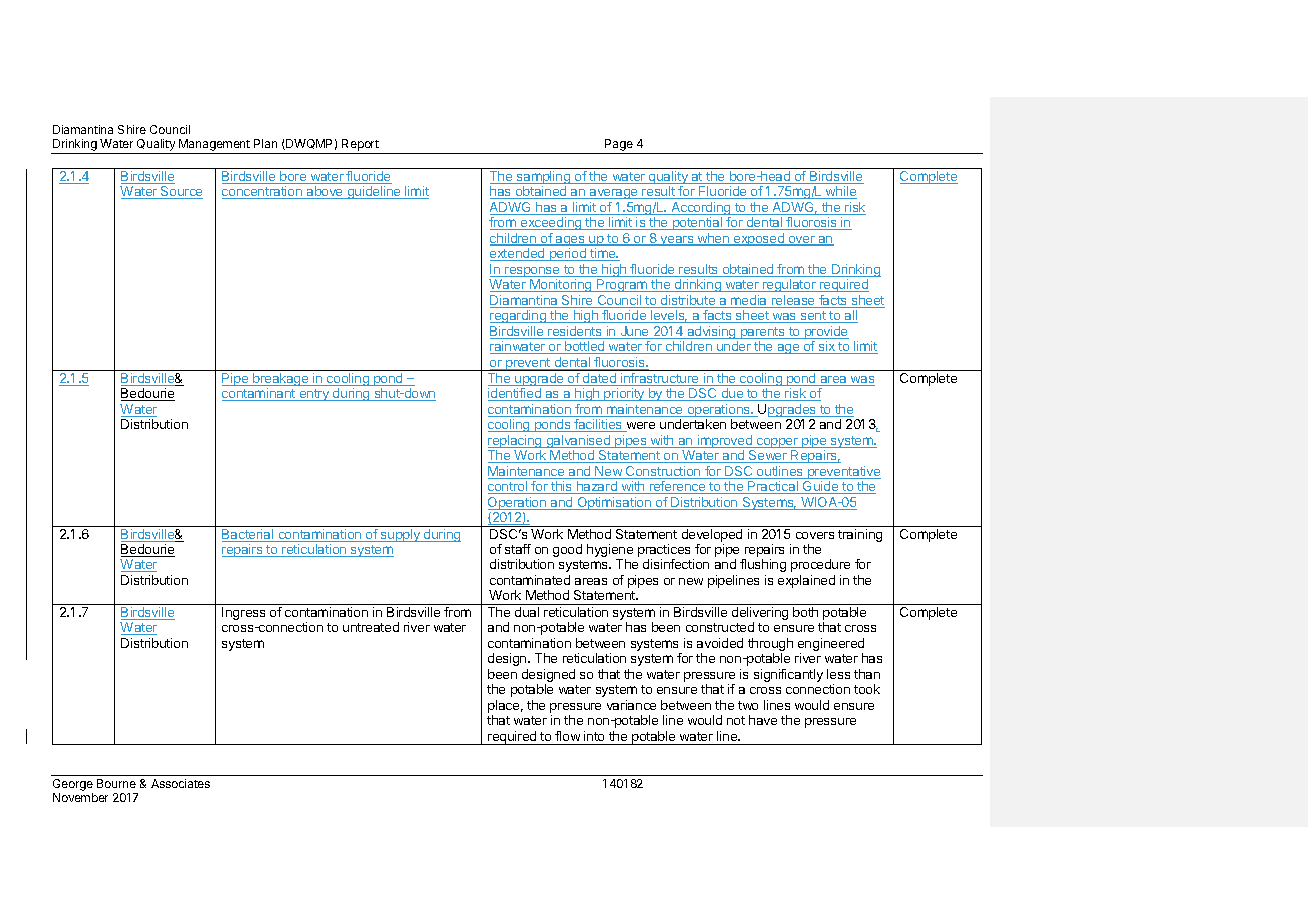 The height and width of the page is (924, 1308). Describe the element at coordinates (567, 736) in the page. I see `flow` at that location.
